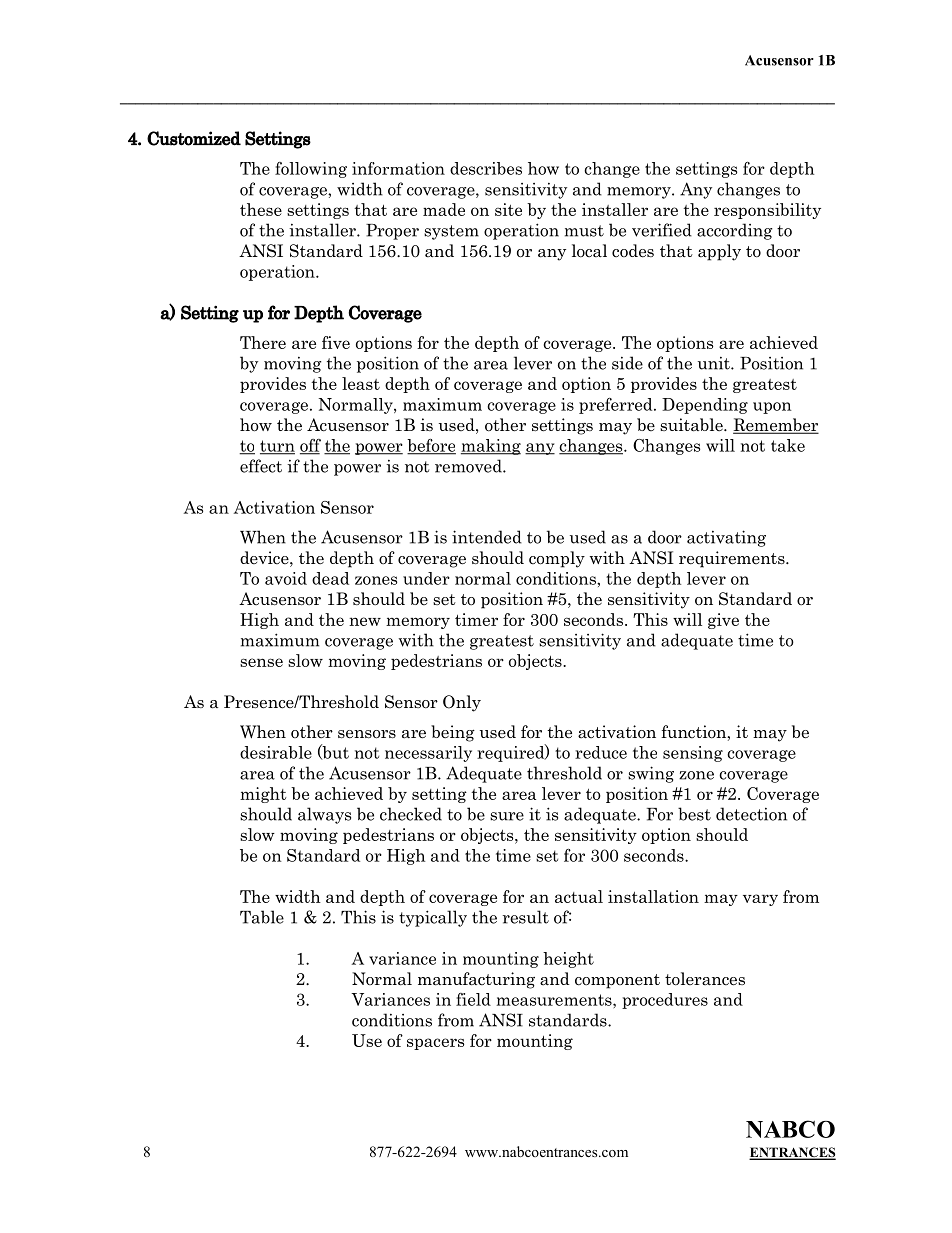 This screenshot has width=952, height=1233. I want to click on best, so click(694, 814).
